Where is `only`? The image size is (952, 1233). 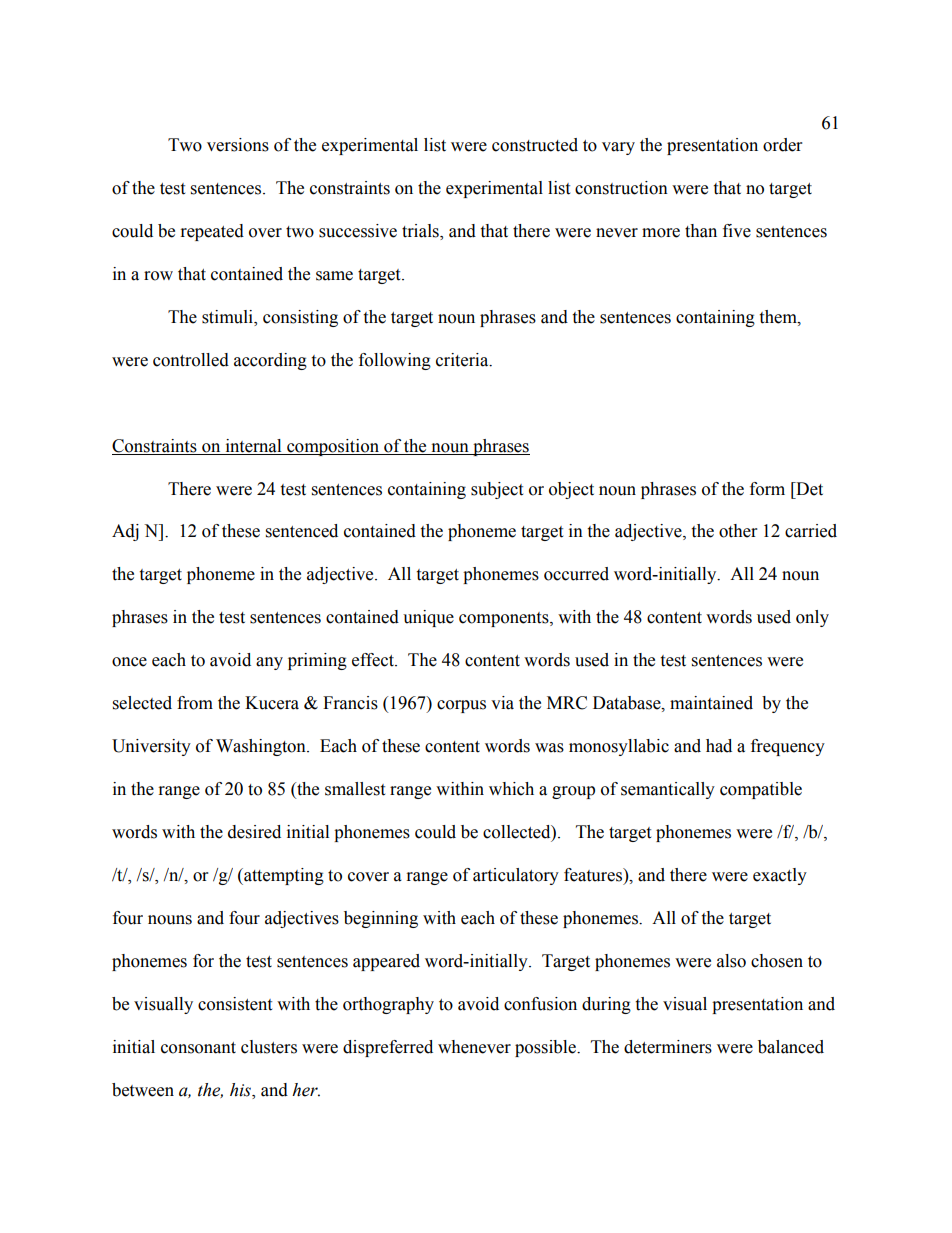
only is located at coordinates (812, 618).
